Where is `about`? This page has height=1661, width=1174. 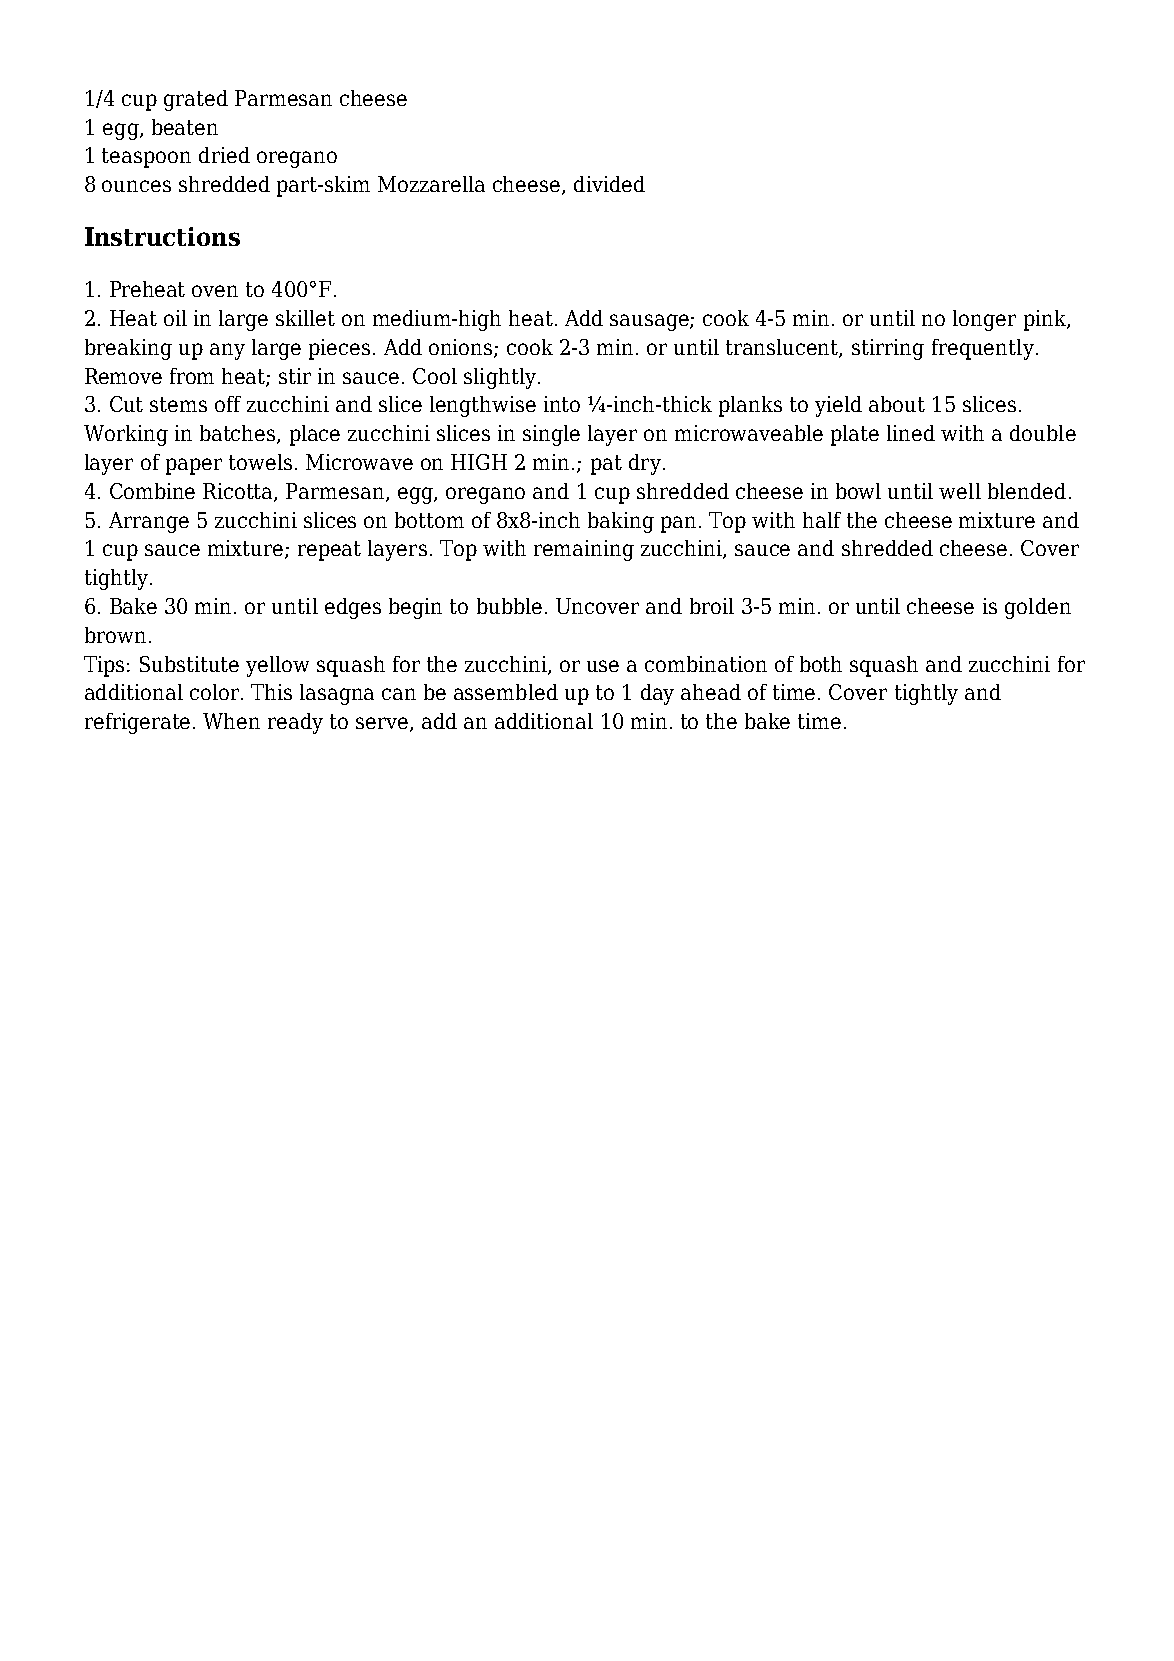
about is located at coordinates (897, 404).
